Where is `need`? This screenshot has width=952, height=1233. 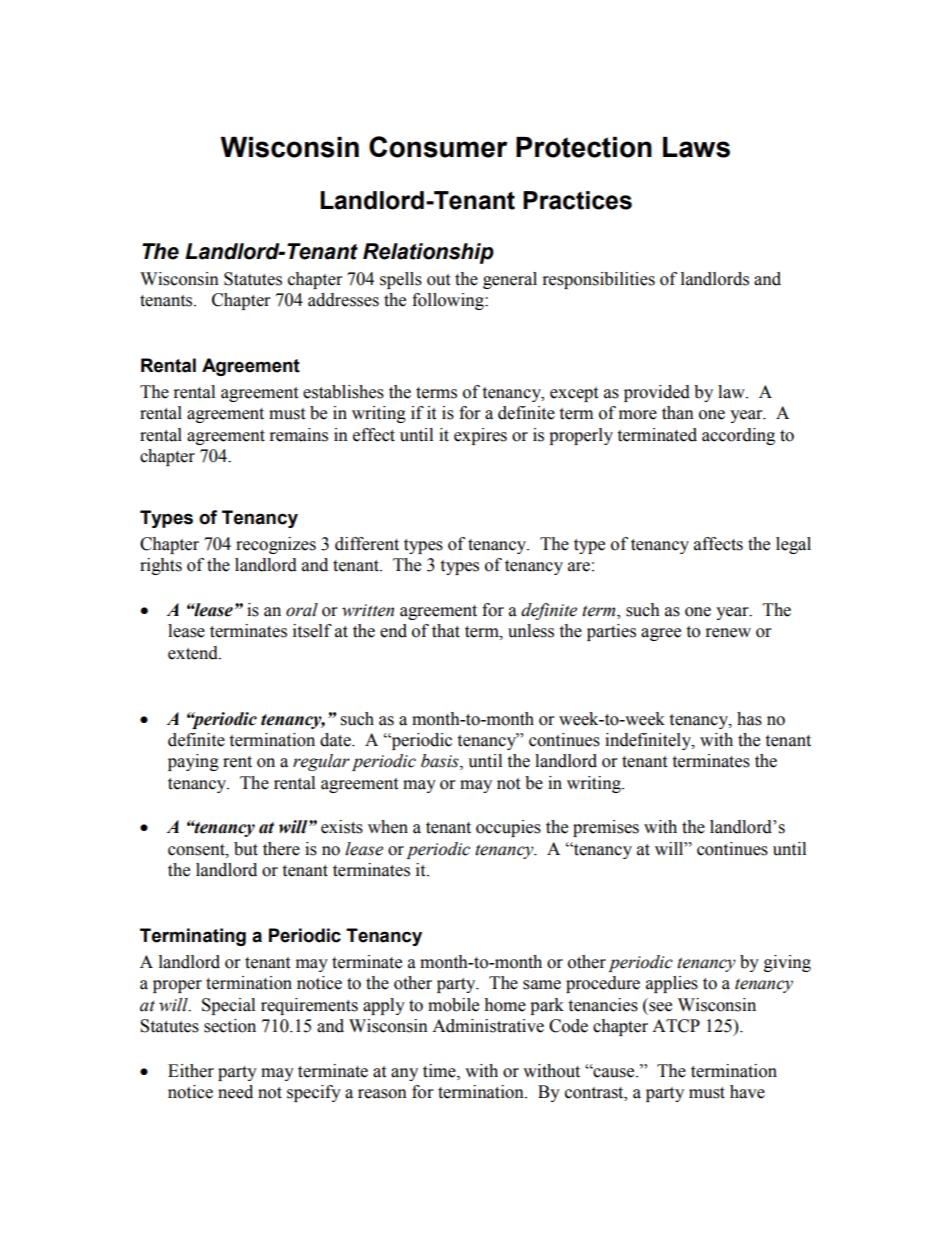
need is located at coordinates (235, 1092).
